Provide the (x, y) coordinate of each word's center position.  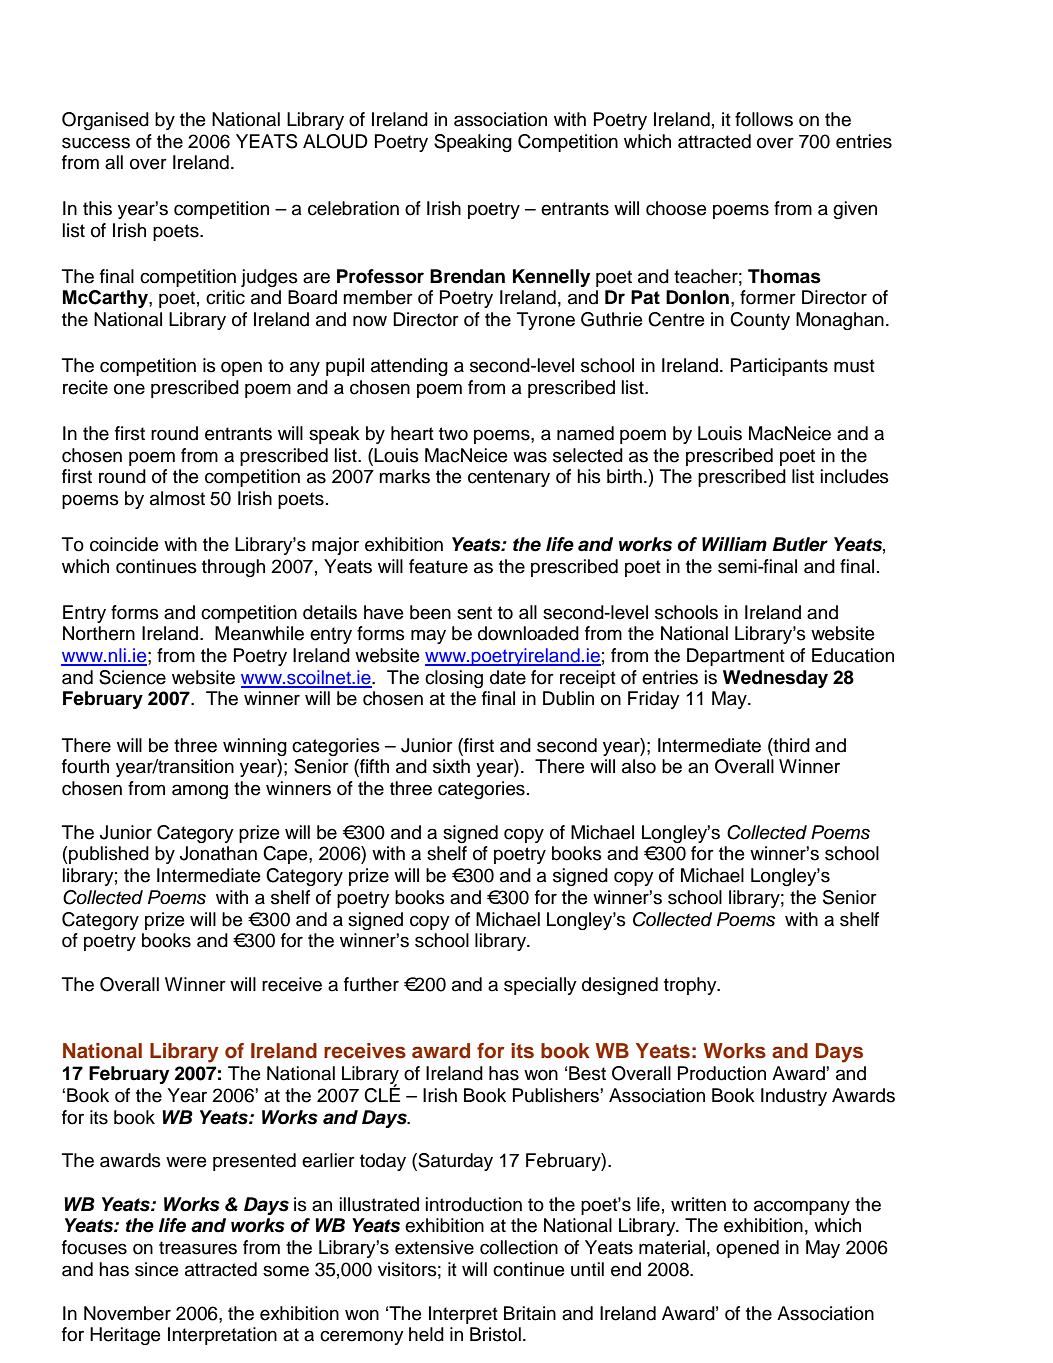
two (453, 434)
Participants (779, 367)
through (233, 568)
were (186, 1162)
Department (736, 657)
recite (85, 387)
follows (764, 119)
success (96, 143)
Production (722, 1073)
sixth (451, 766)
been (430, 612)
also (639, 766)
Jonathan (218, 853)
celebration (353, 208)
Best (587, 1073)
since (156, 1269)
